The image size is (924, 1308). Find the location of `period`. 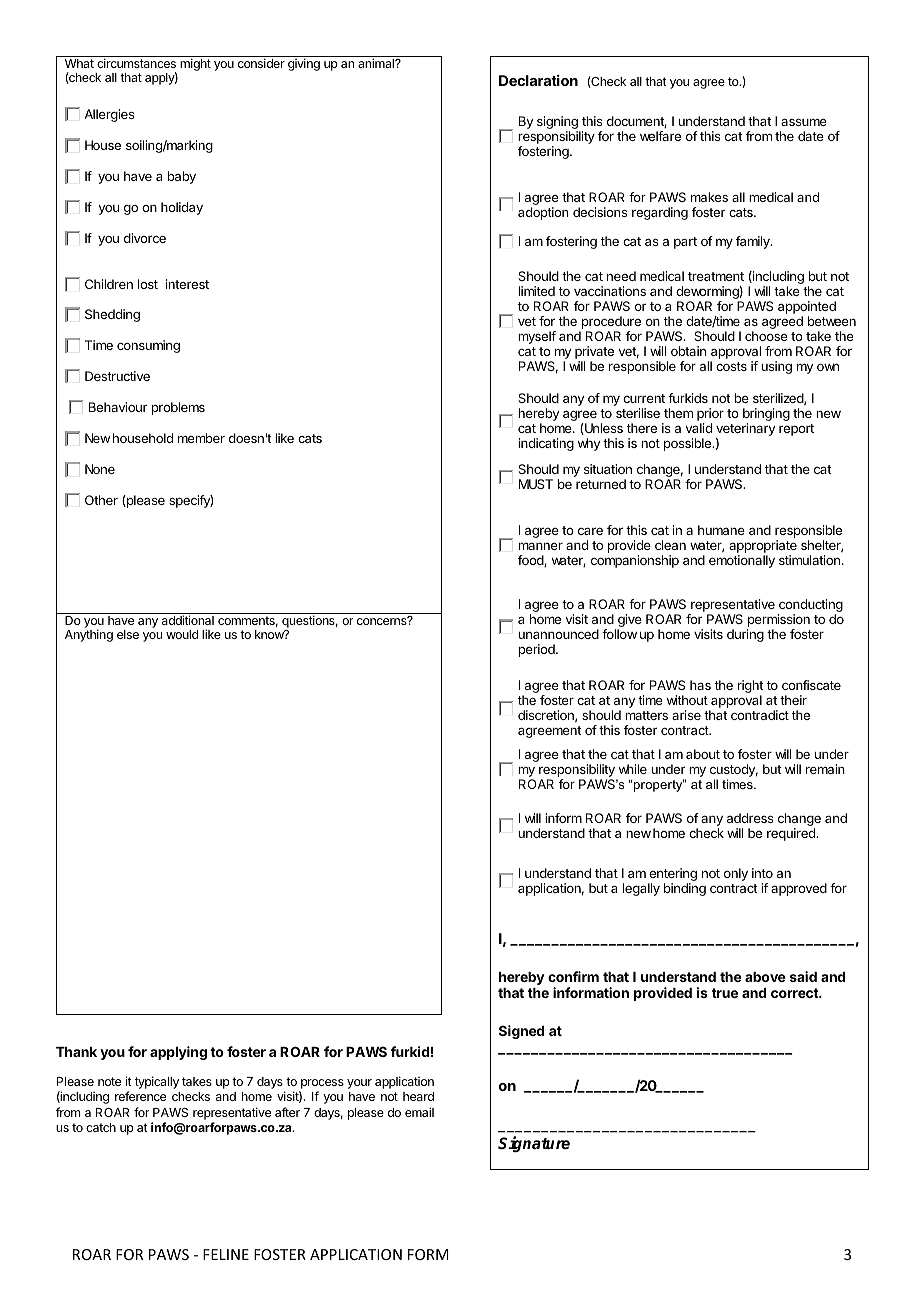

period is located at coordinates (537, 650).
